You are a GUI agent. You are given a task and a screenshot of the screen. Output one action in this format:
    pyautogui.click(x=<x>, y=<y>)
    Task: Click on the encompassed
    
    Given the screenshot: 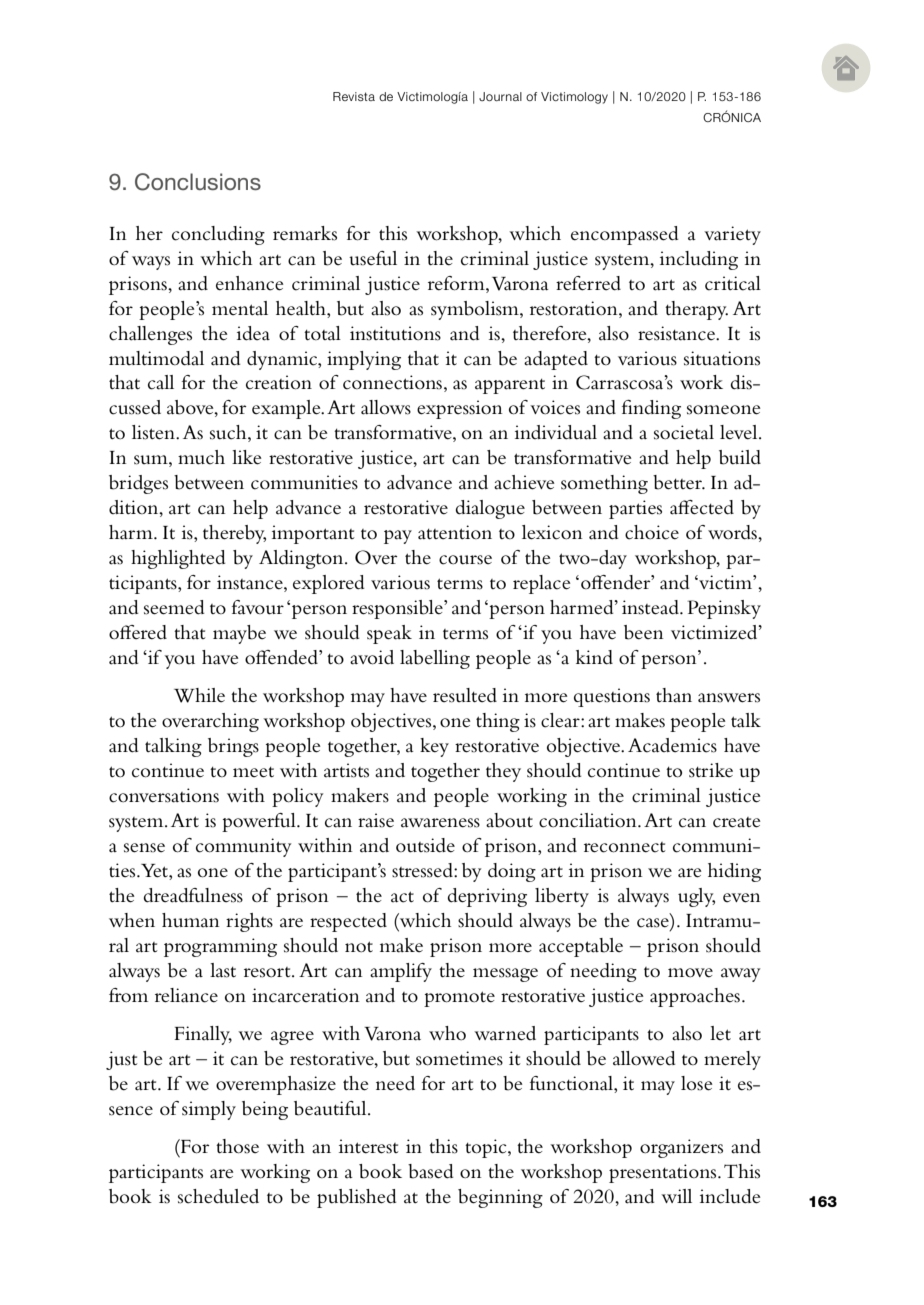 What is the action you would take?
    pyautogui.click(x=625, y=235)
